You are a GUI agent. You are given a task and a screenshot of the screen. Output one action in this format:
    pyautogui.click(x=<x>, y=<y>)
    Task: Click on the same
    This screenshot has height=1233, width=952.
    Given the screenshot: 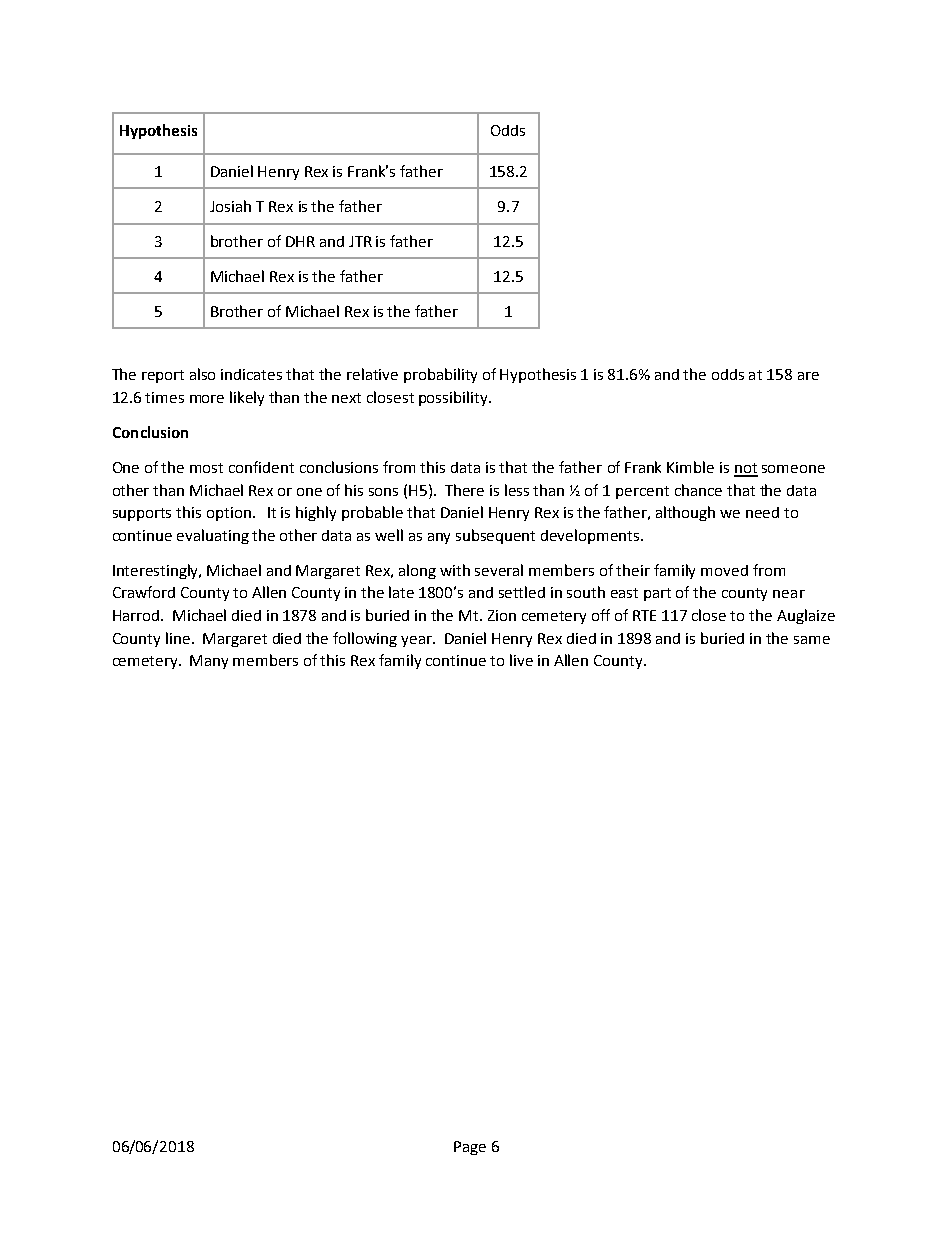 What is the action you would take?
    pyautogui.click(x=812, y=640)
